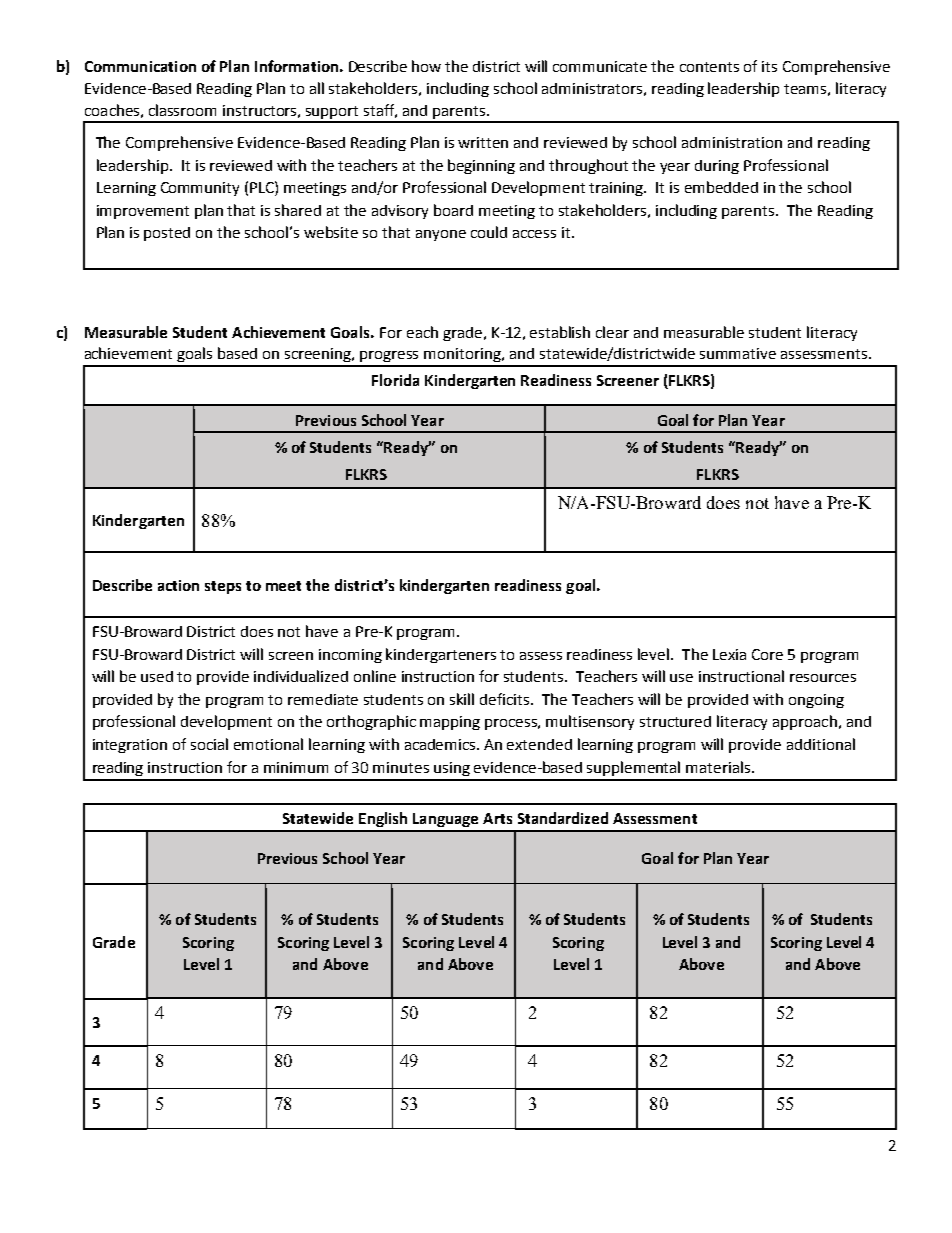 The width and height of the screenshot is (952, 1233). I want to click on contents, so click(709, 67).
